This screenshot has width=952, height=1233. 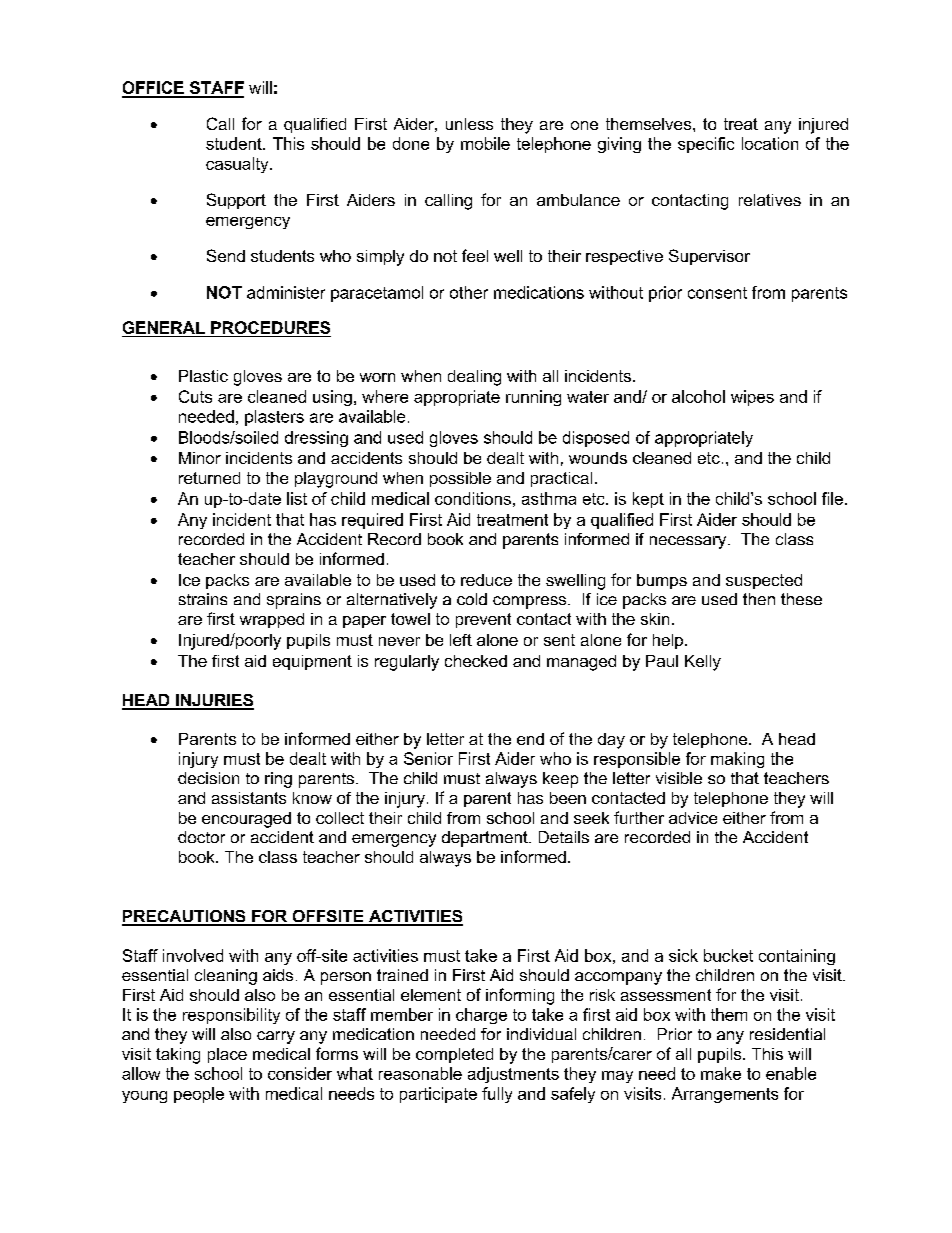 I want to click on place, so click(x=227, y=1055).
